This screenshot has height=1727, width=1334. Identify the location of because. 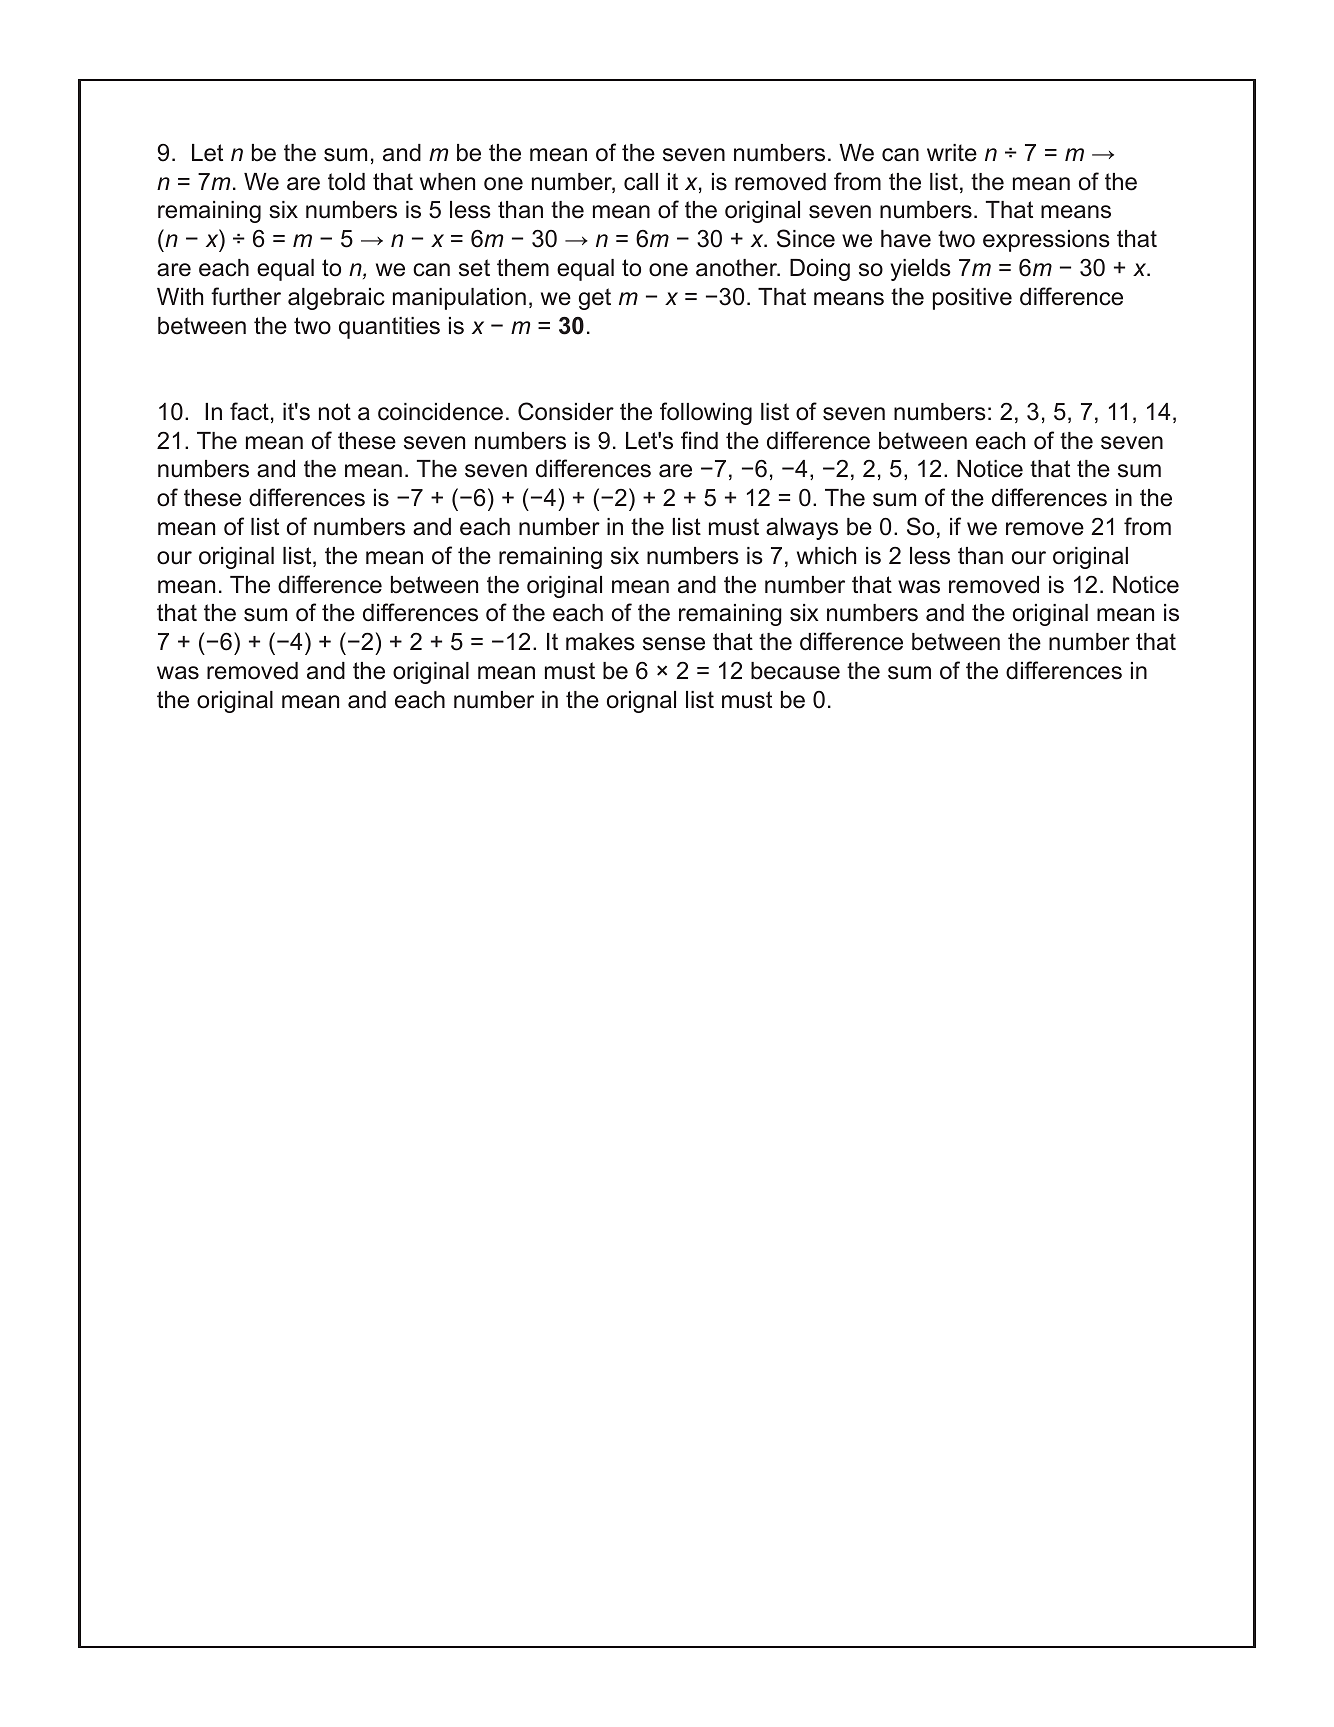
(795, 671).
